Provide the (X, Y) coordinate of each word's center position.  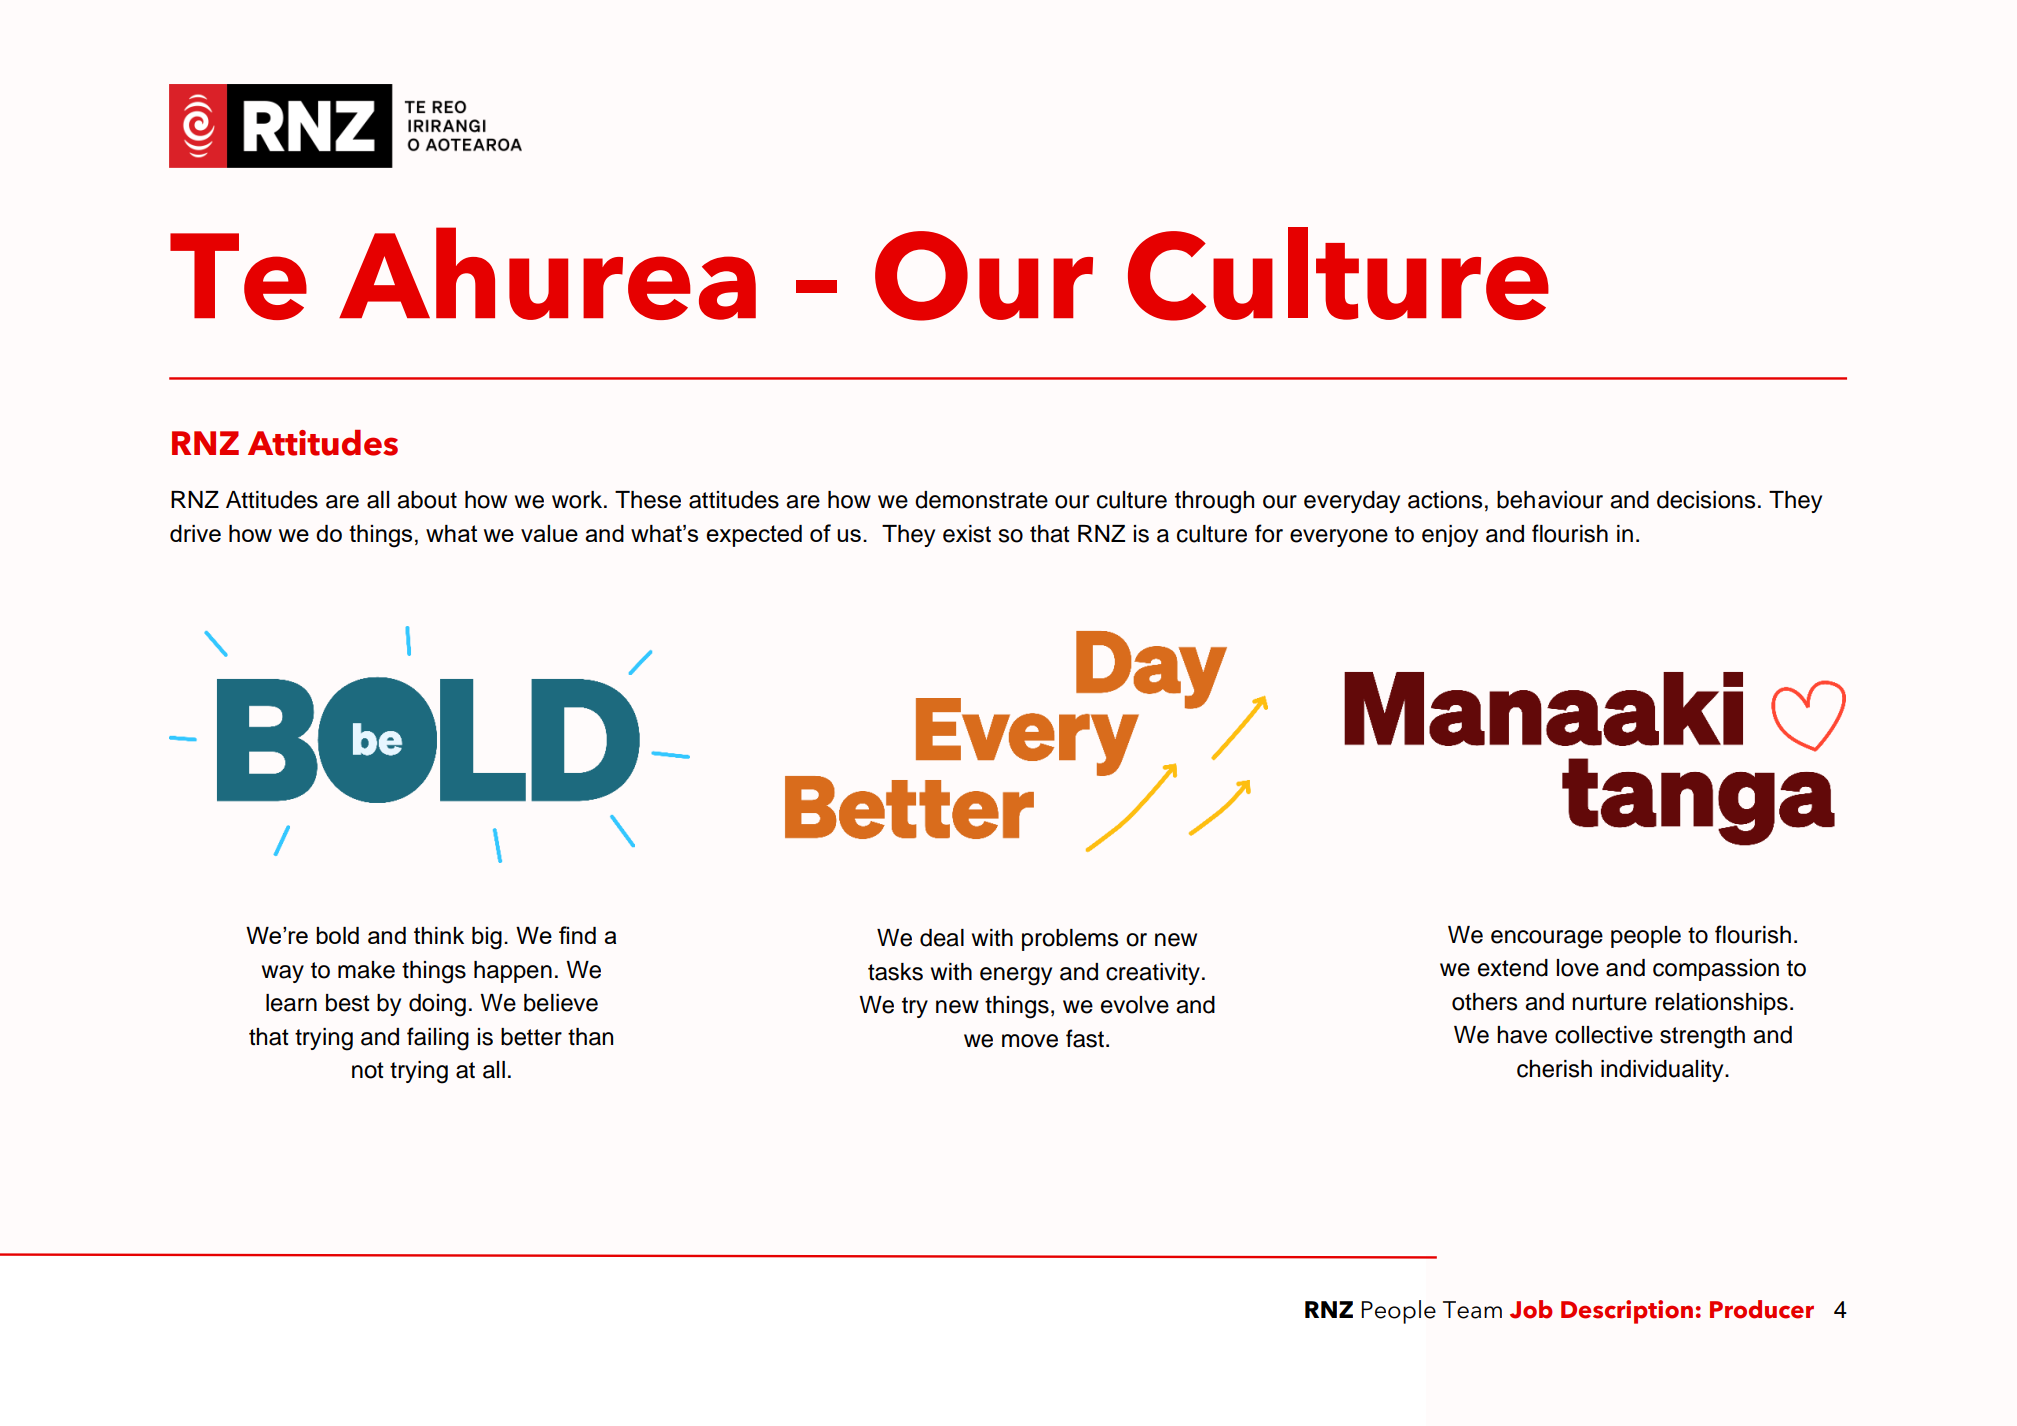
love (1578, 968)
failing (438, 1039)
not (368, 1070)
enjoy (1450, 536)
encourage (1547, 939)
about (427, 500)
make (366, 970)
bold (337, 935)
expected (754, 536)
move (1030, 1041)
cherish (1554, 1069)
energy (1016, 976)
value (549, 533)
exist (967, 534)
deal (942, 938)
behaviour (1550, 500)
